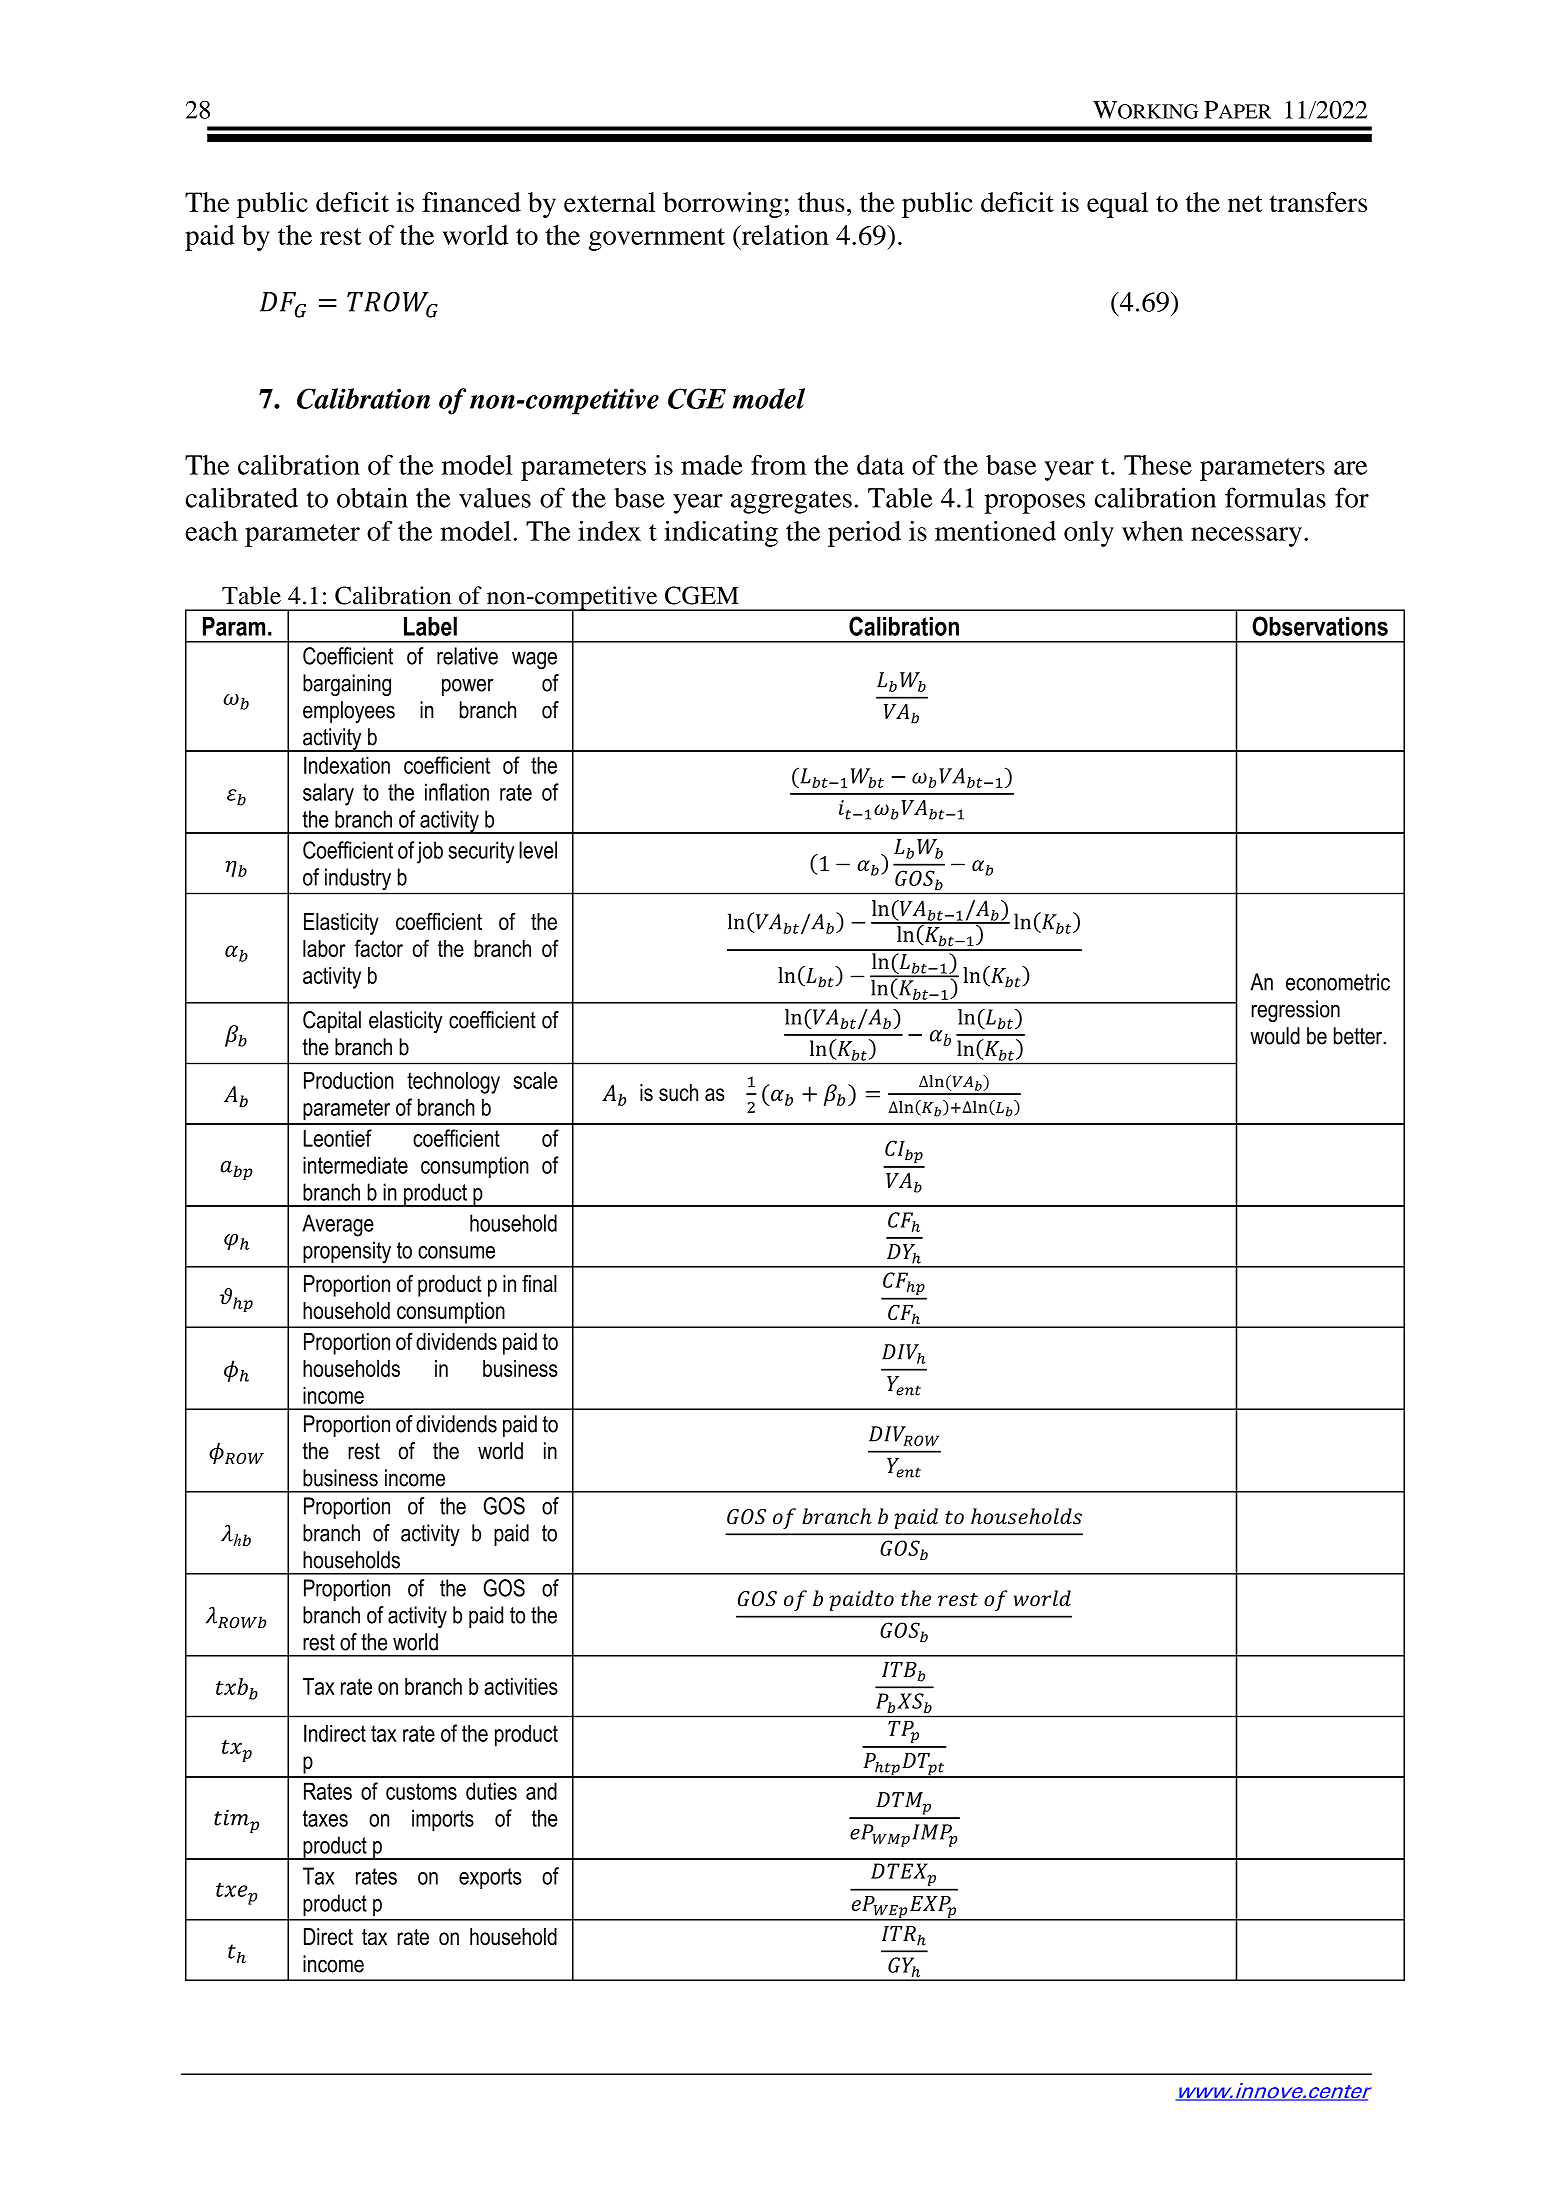 This image has height=2197, width=1553. I want to click on activities, so click(521, 1686).
